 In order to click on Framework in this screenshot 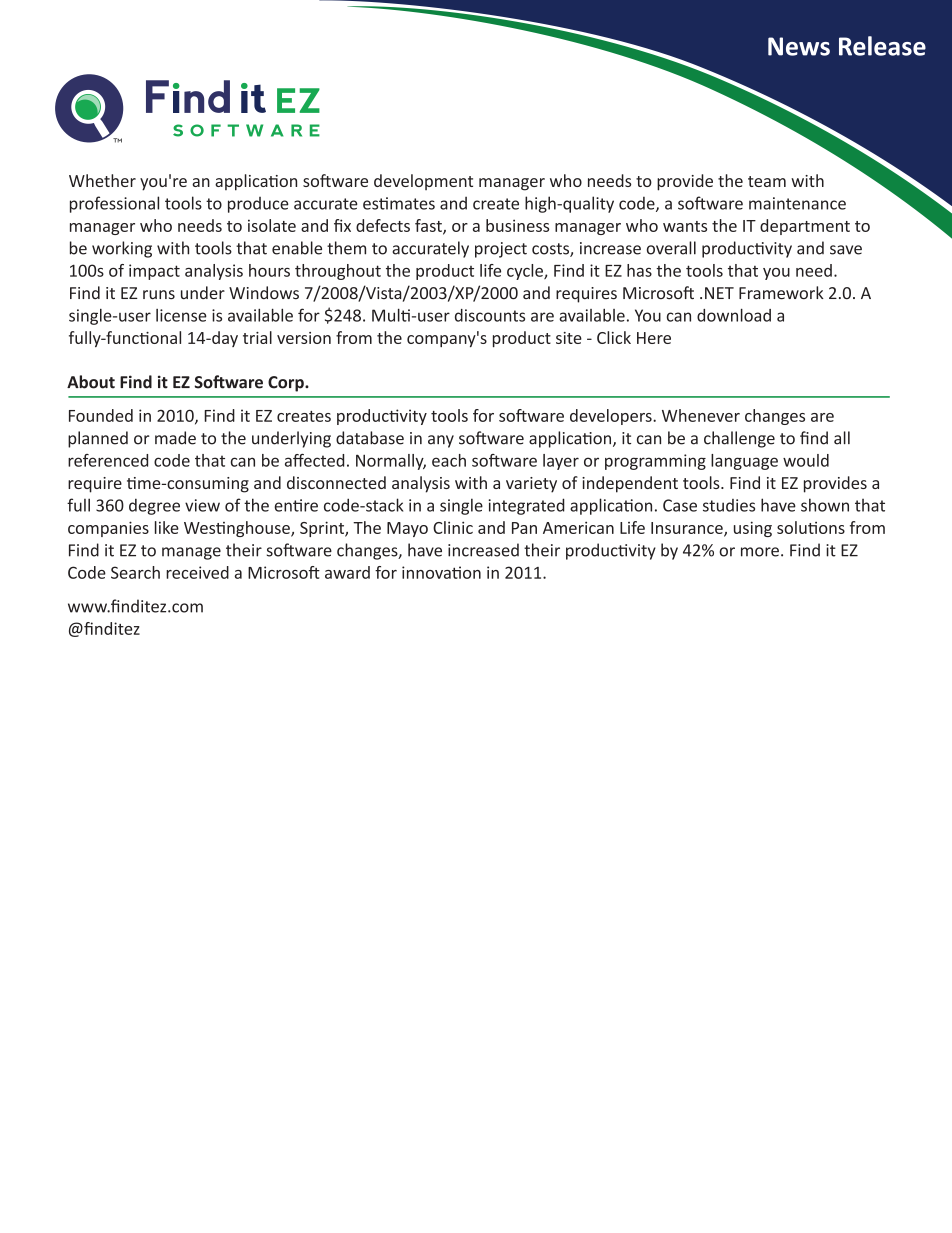, I will do `click(781, 293)`.
